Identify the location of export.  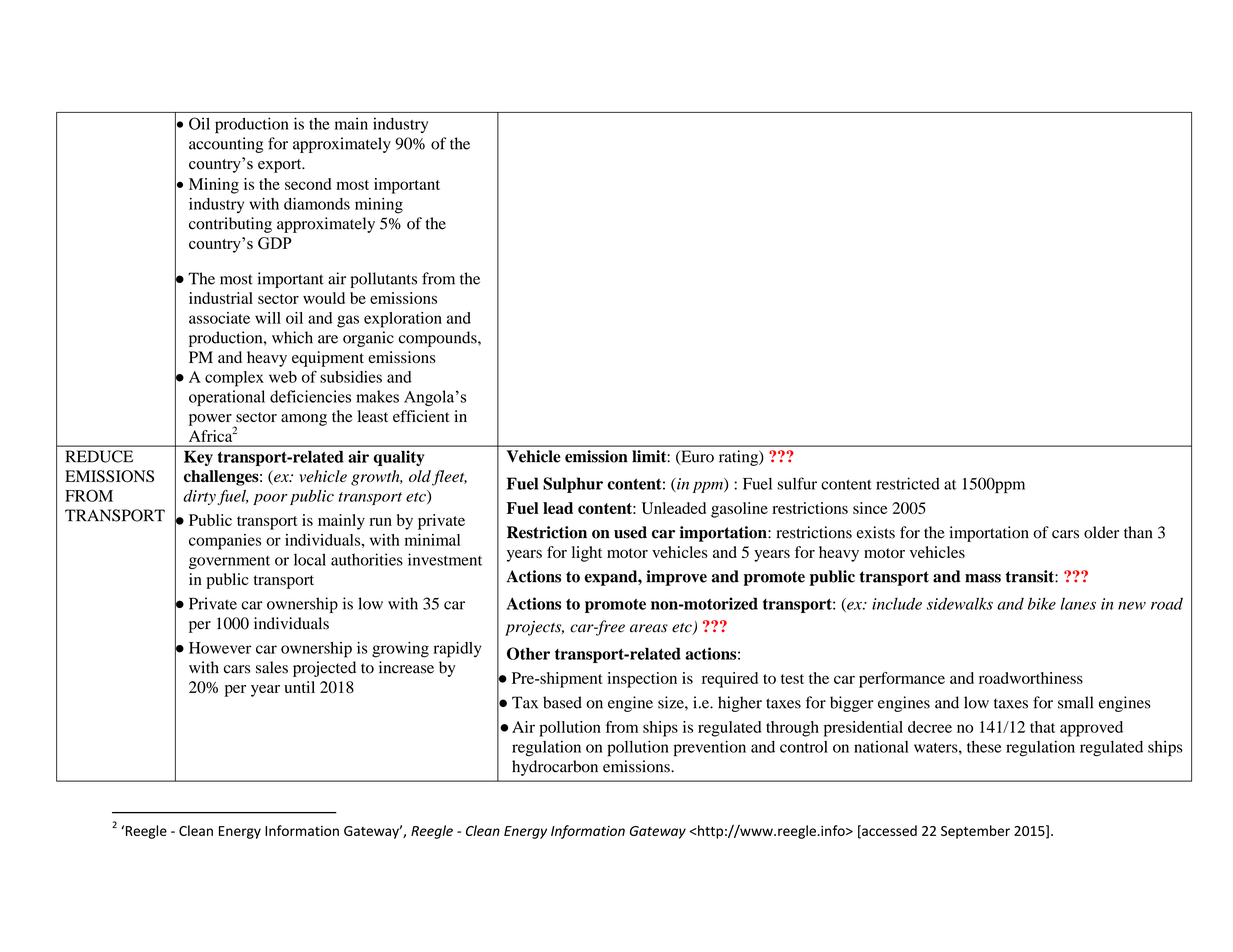
(281, 166).
